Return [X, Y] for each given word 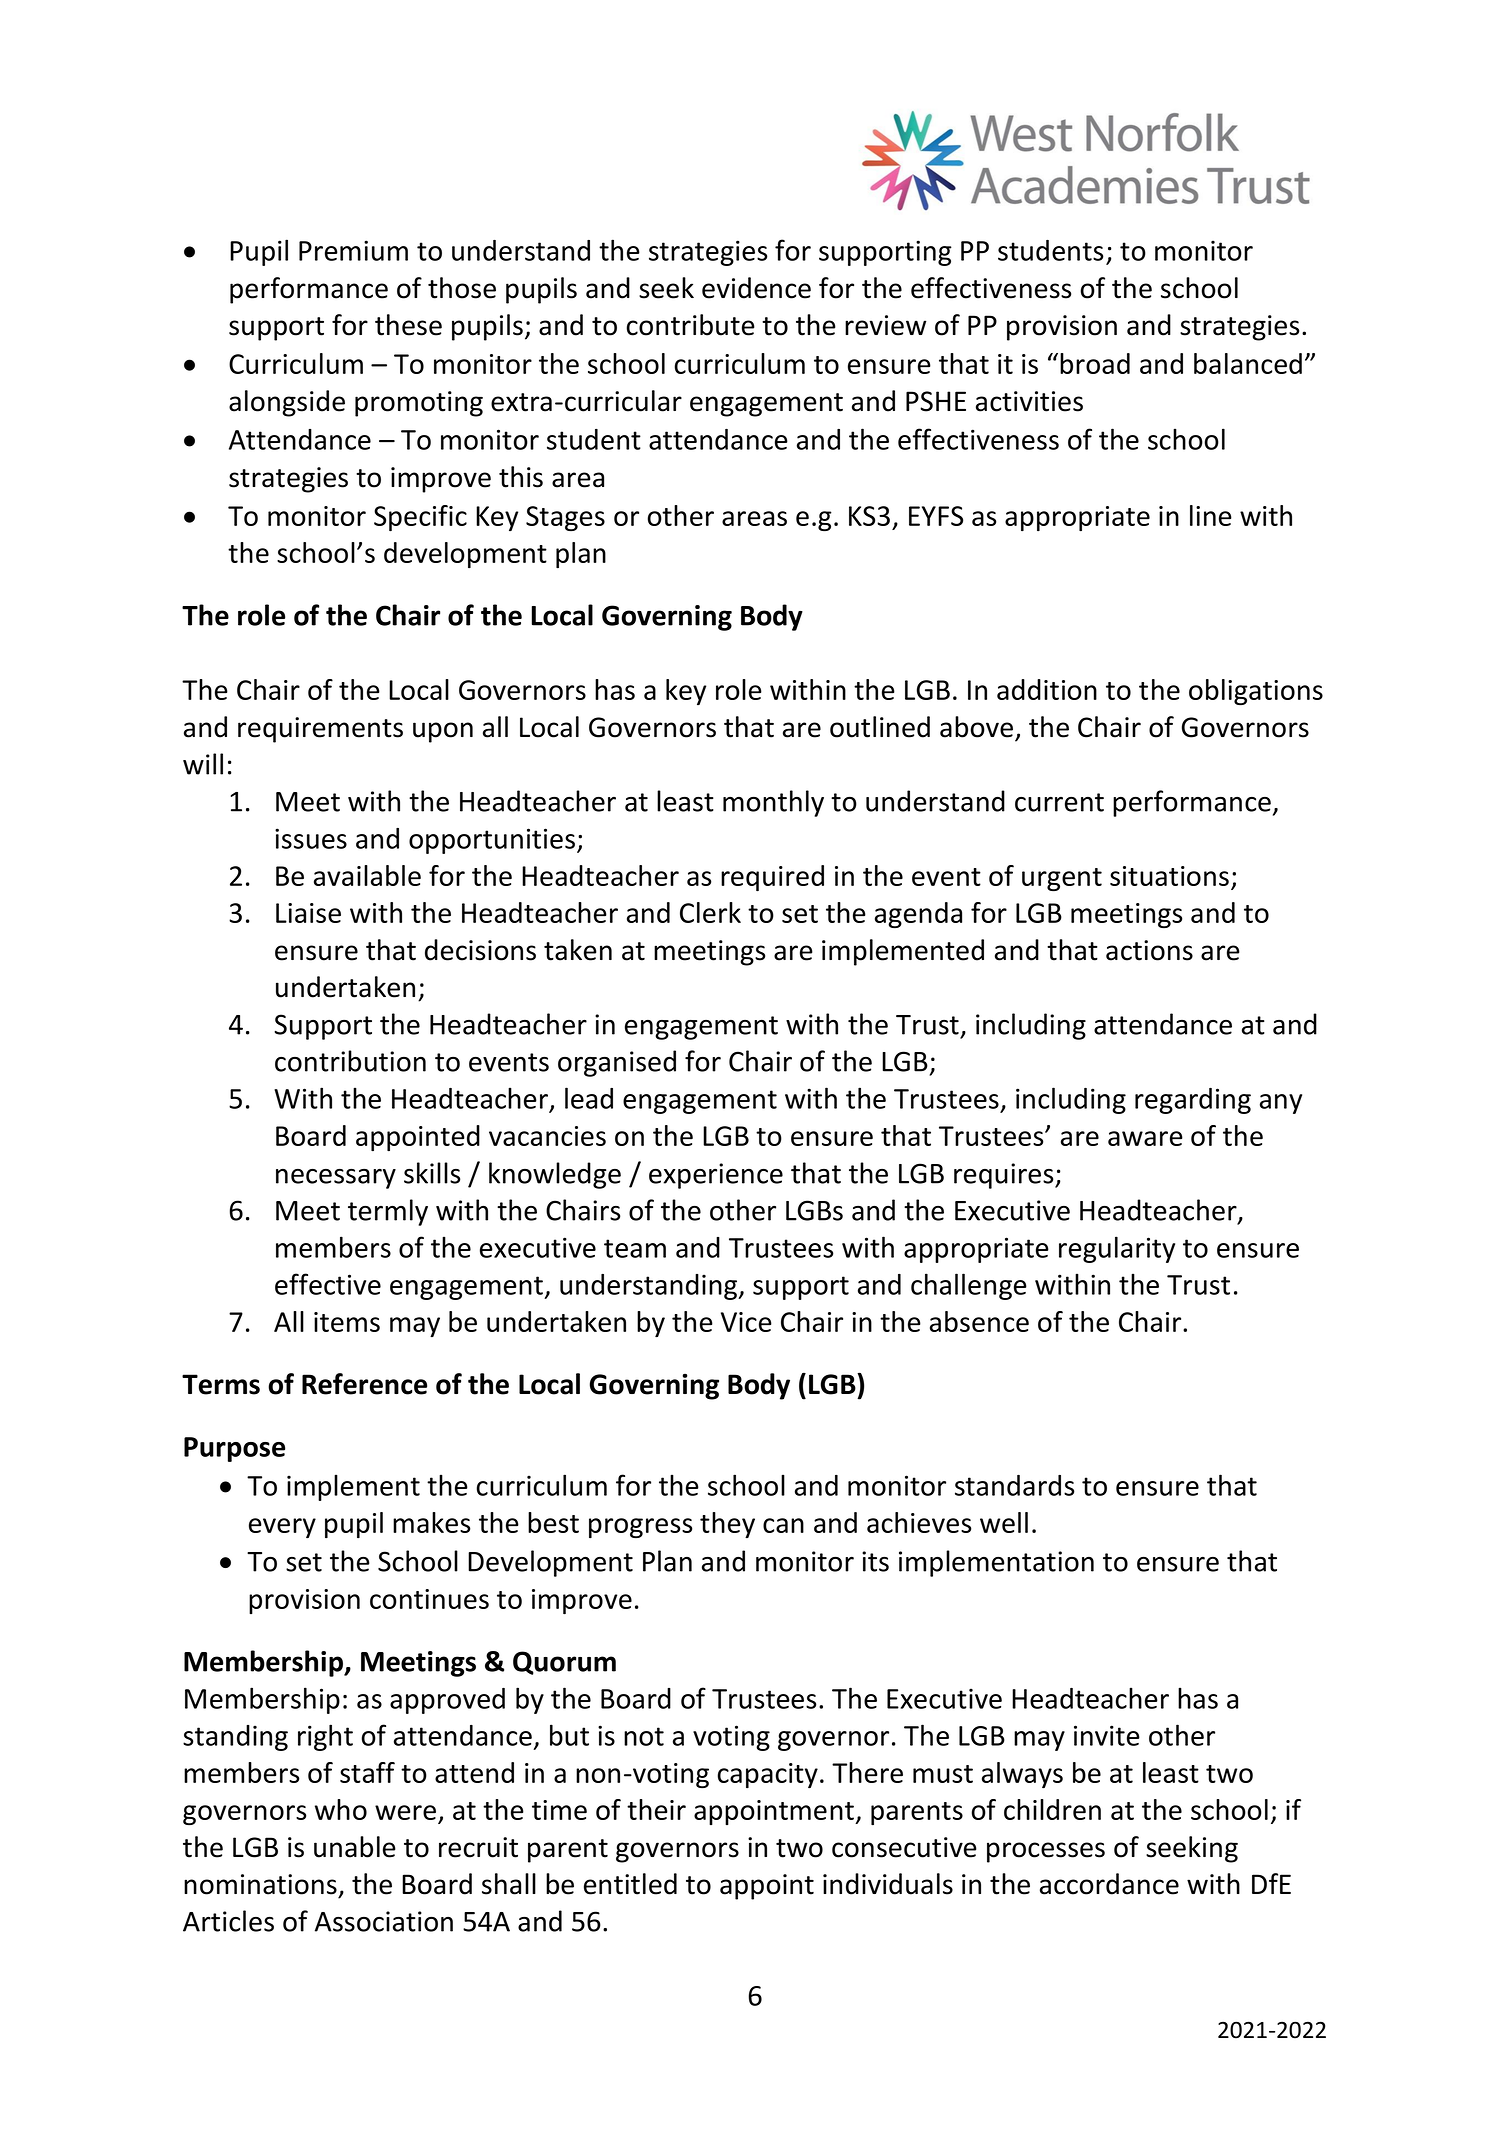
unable [355, 1847]
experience [716, 1176]
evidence [756, 288]
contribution [350, 1061]
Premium [353, 250]
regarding [1193, 1101]
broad [1095, 363]
